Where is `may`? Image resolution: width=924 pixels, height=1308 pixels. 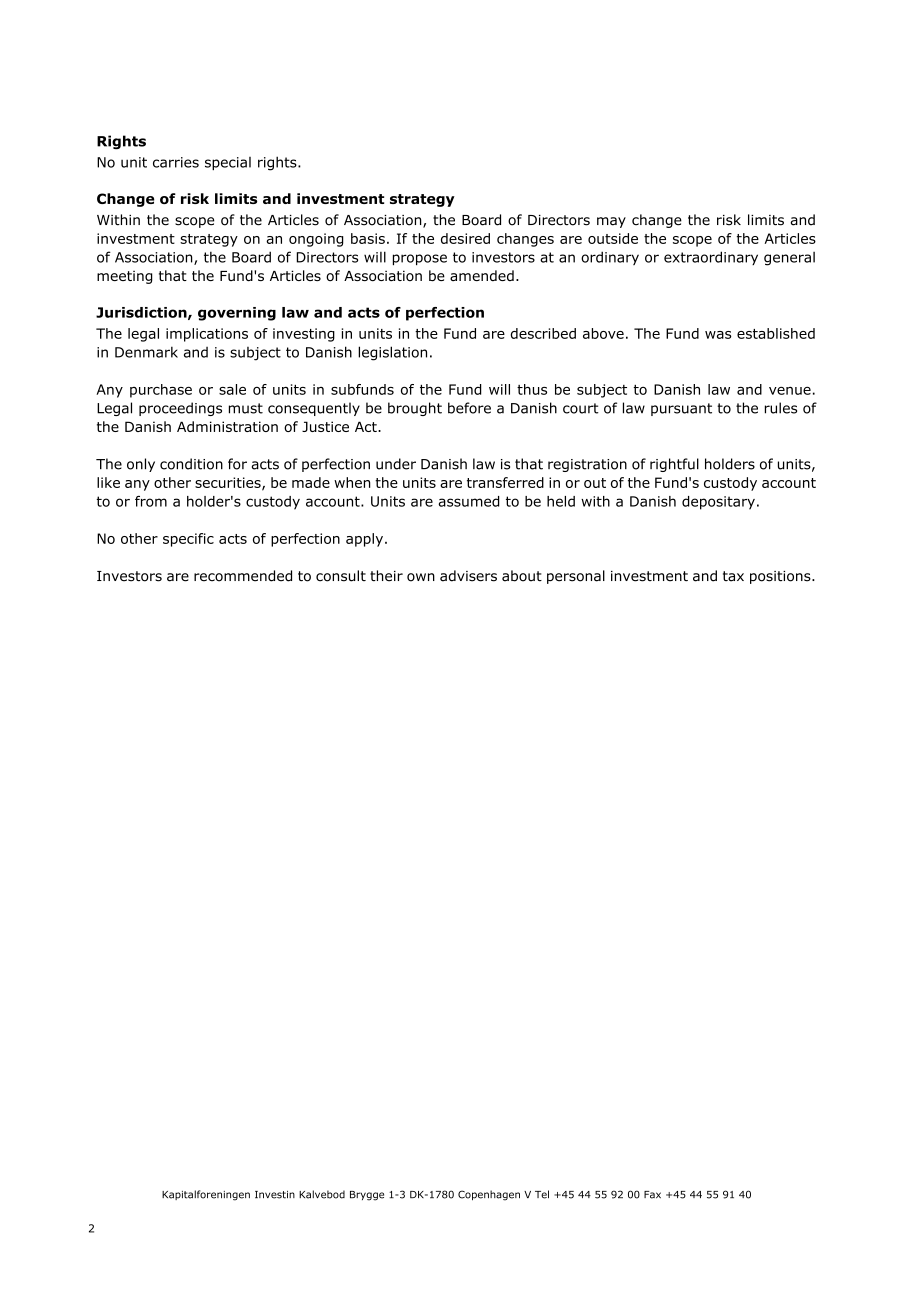 may is located at coordinates (611, 222).
